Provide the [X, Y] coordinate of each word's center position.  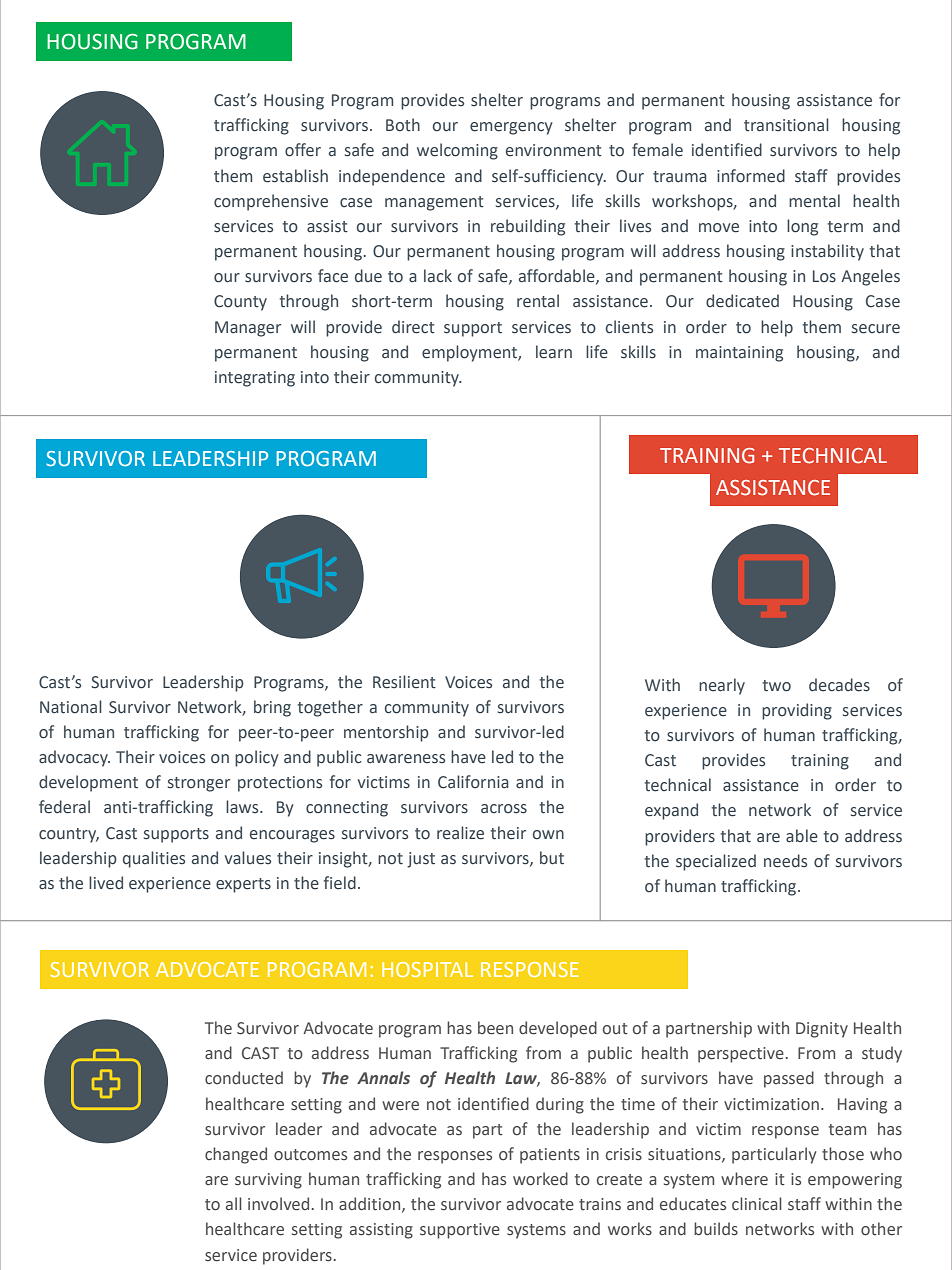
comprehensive [271, 202]
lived [106, 883]
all [234, 1204]
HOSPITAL [427, 969]
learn [554, 352]
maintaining [739, 354]
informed [751, 176]
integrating [255, 379]
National [71, 707]
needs [785, 861]
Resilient [404, 682]
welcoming [457, 151]
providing [797, 711]
